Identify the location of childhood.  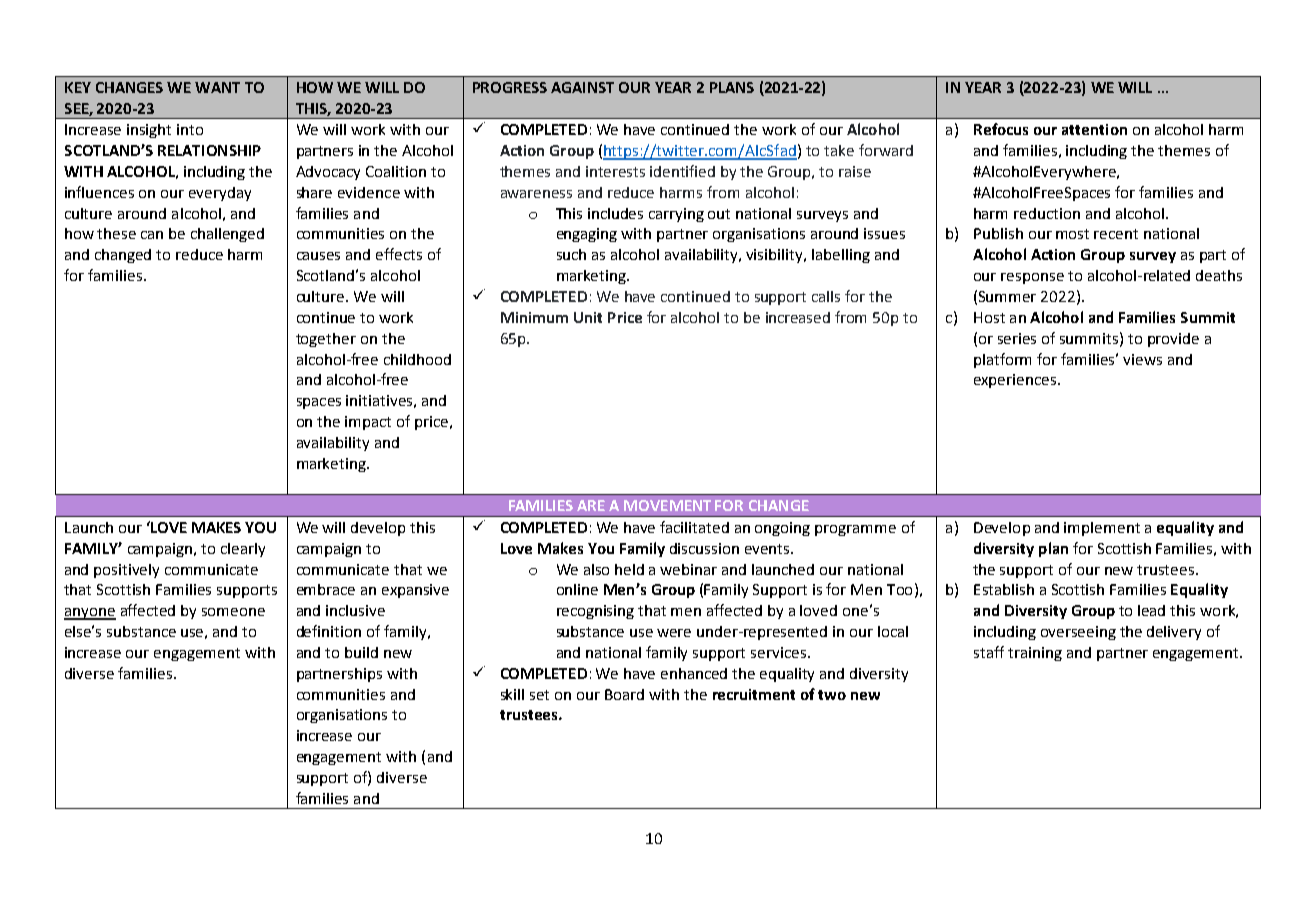
(417, 359).
